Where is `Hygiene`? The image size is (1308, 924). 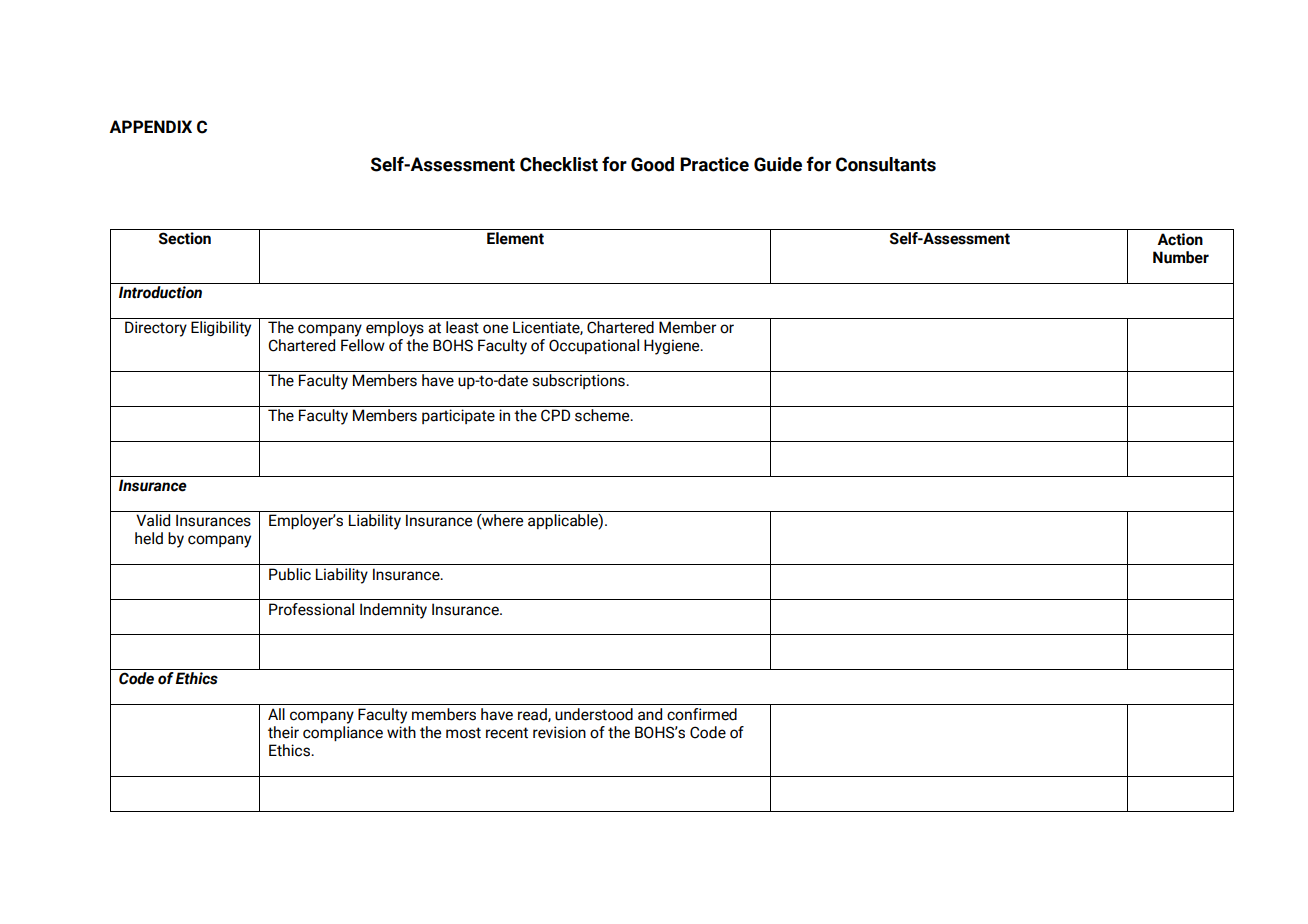 Hygiene is located at coordinates (673, 347).
